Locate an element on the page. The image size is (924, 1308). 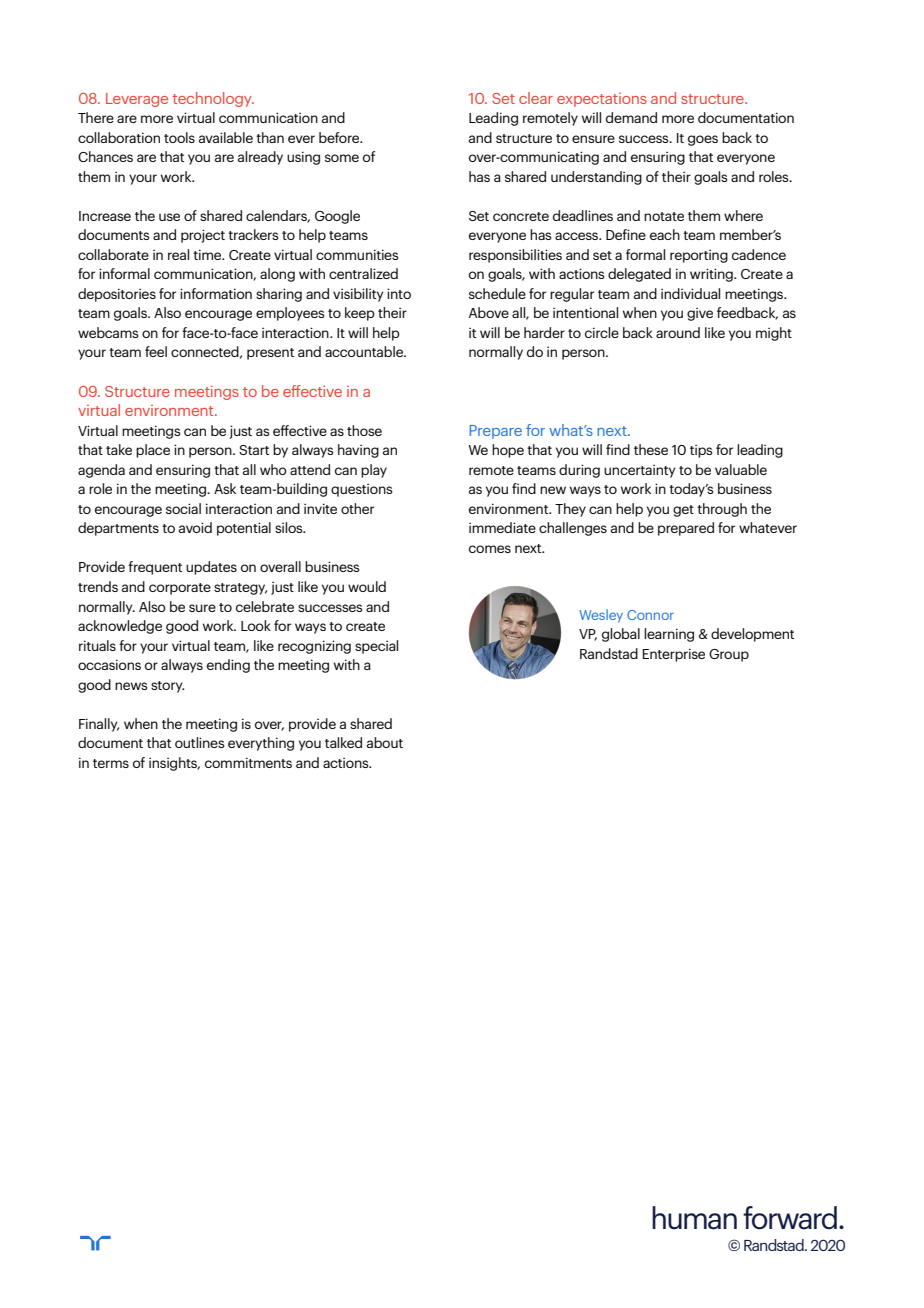
social is located at coordinates (183, 508).
